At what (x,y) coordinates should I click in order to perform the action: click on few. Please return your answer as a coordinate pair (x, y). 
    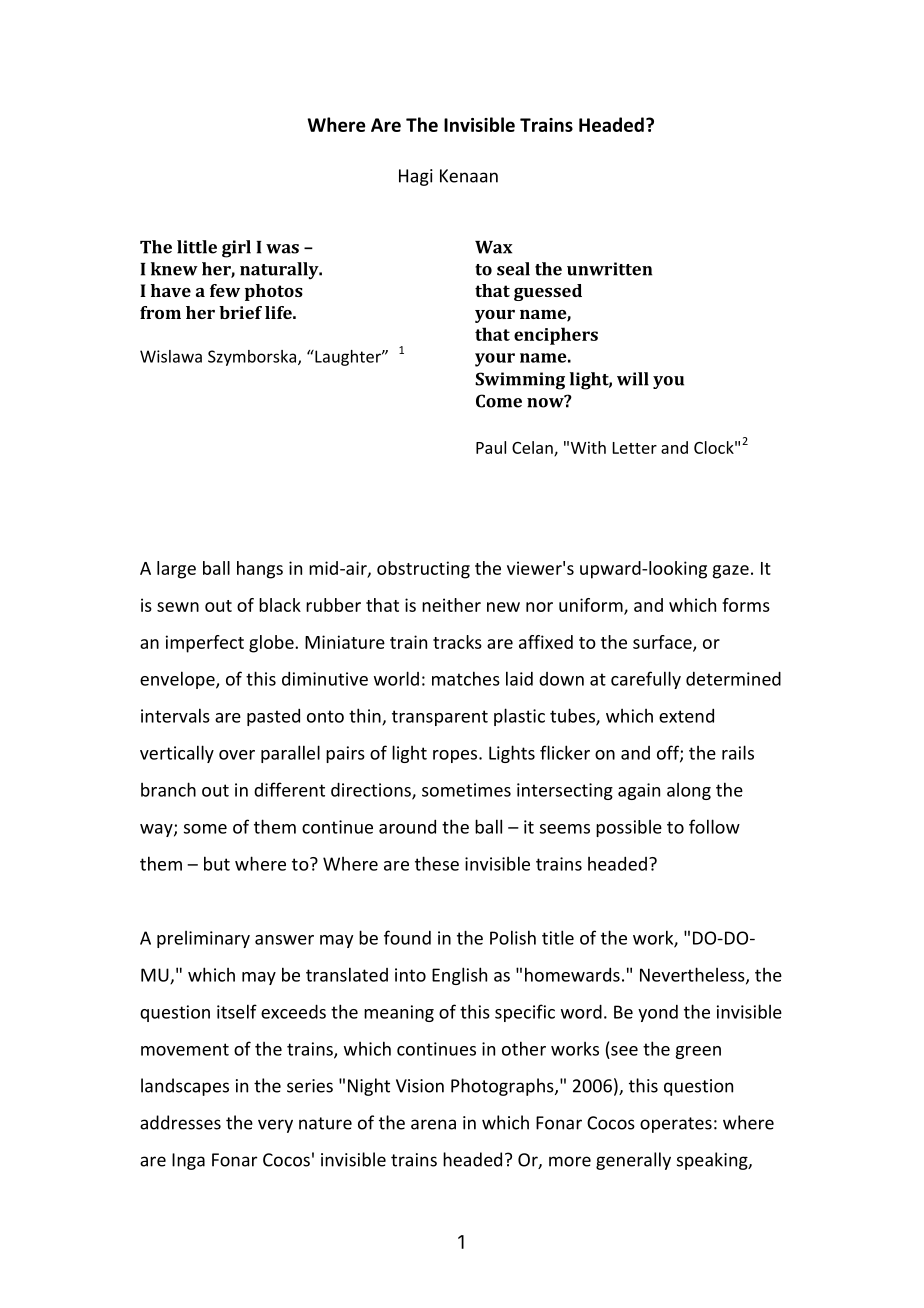
    Looking at the image, I should click on (225, 290).
